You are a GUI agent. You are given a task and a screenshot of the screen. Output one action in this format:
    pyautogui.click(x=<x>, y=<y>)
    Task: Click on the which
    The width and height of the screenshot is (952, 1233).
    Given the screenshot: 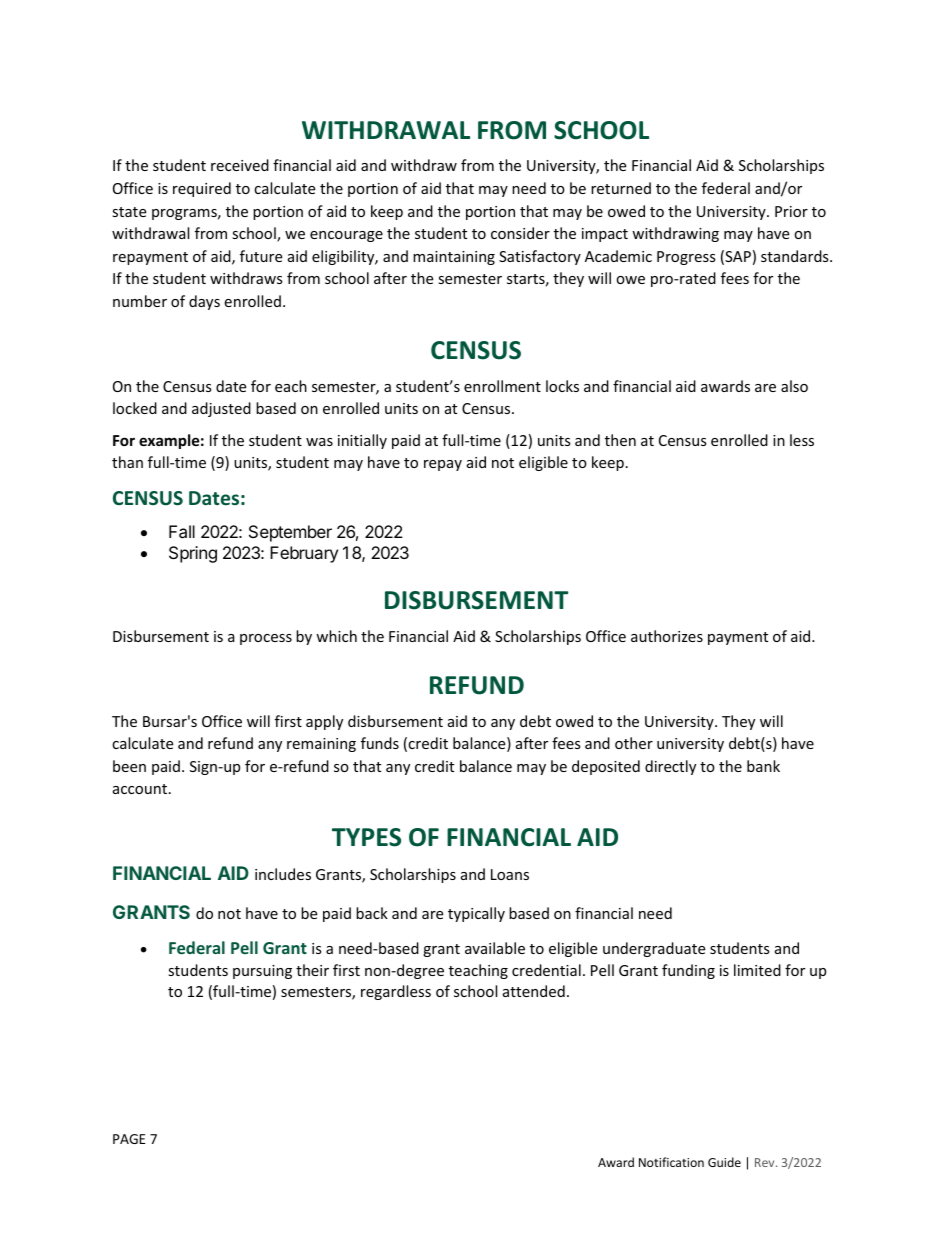 What is the action you would take?
    pyautogui.click(x=336, y=636)
